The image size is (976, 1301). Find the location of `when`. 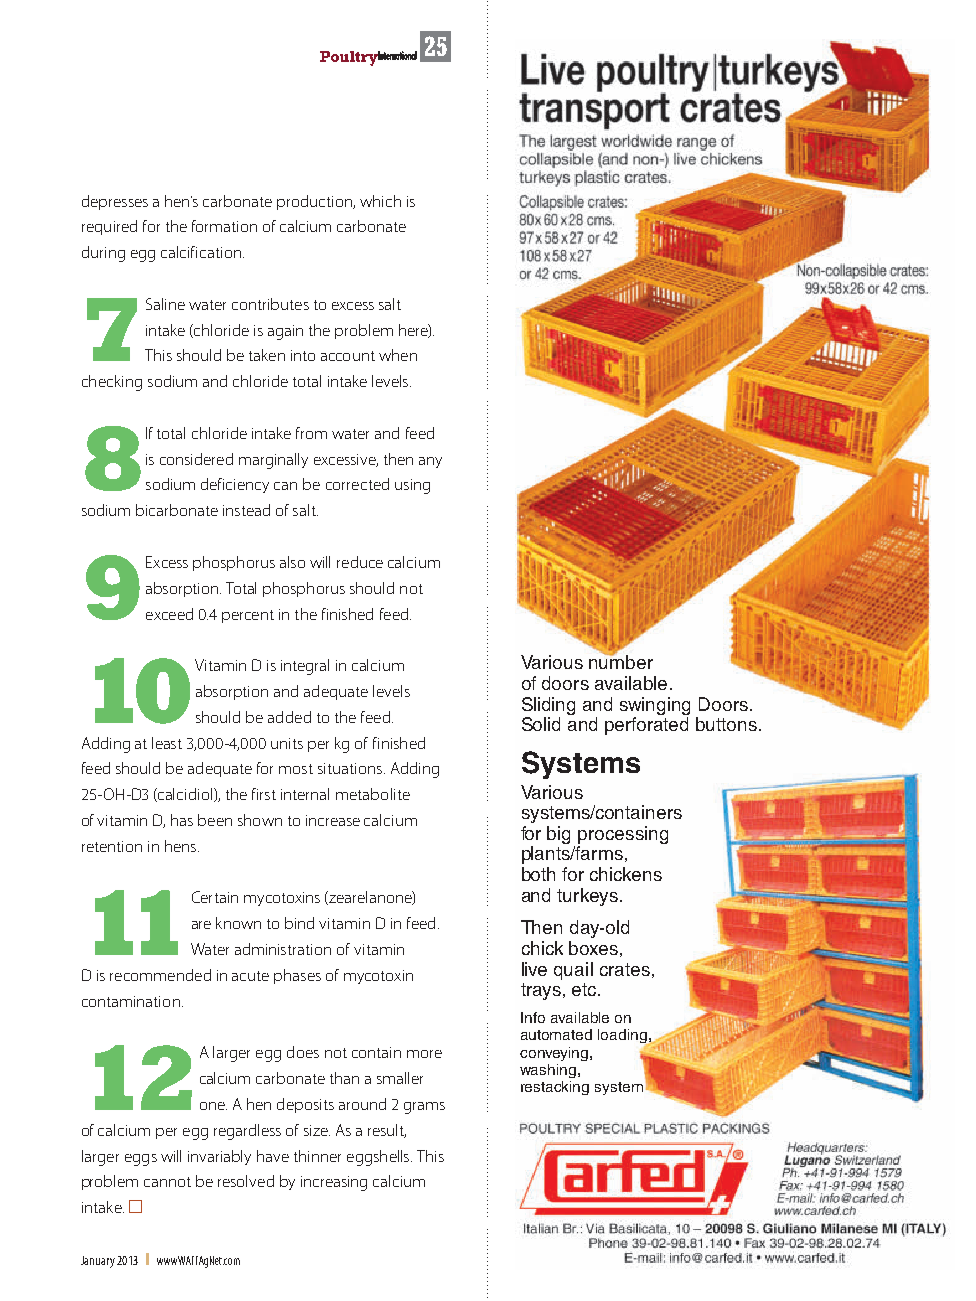

when is located at coordinates (398, 355).
